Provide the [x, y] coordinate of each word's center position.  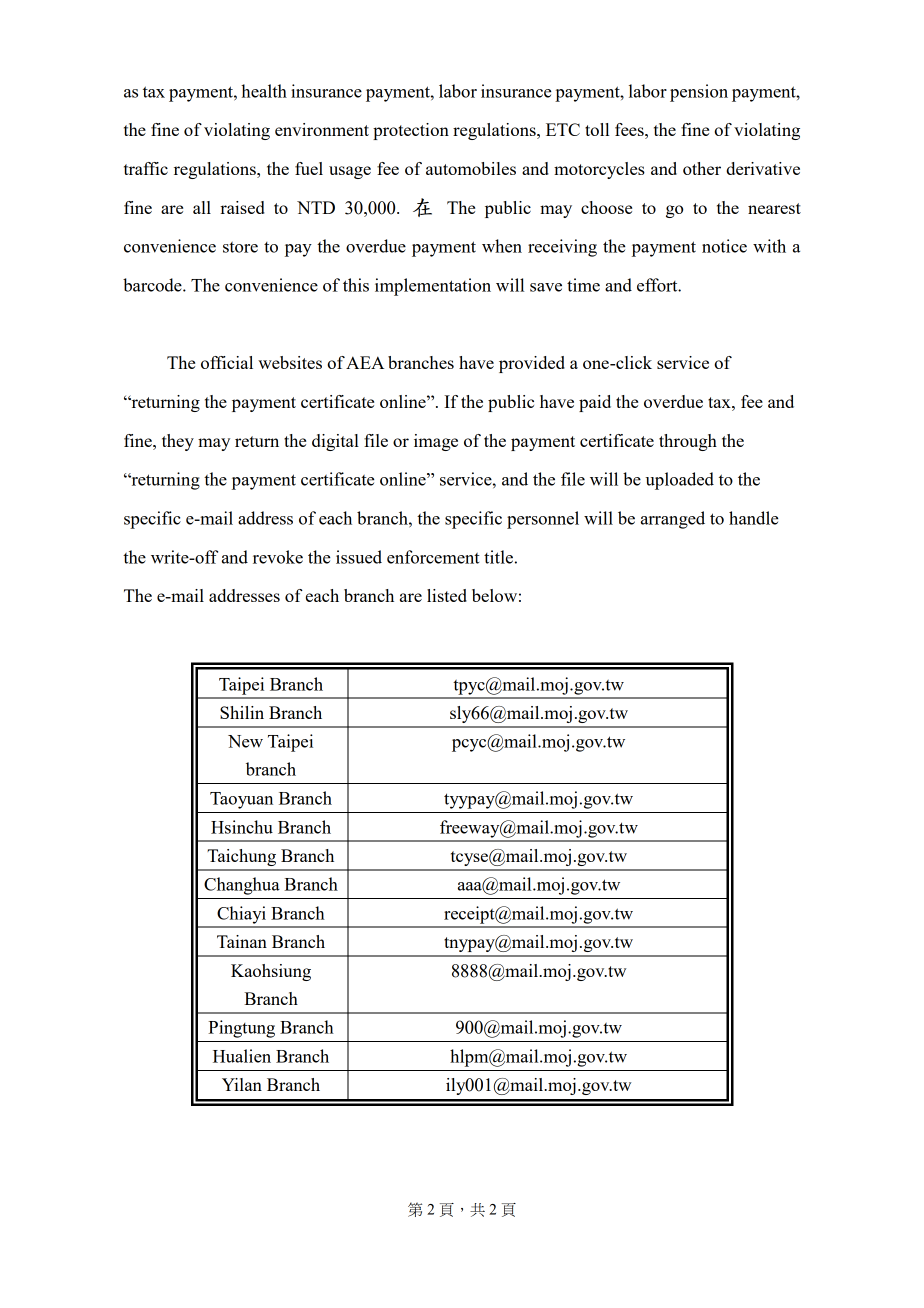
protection [411, 131]
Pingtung [241, 1029]
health [264, 91]
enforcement [433, 557]
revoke [278, 557]
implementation [433, 287]
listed [447, 595]
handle [754, 518]
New [245, 741]
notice [724, 246]
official [227, 362]
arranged [673, 520]
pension [699, 93]
